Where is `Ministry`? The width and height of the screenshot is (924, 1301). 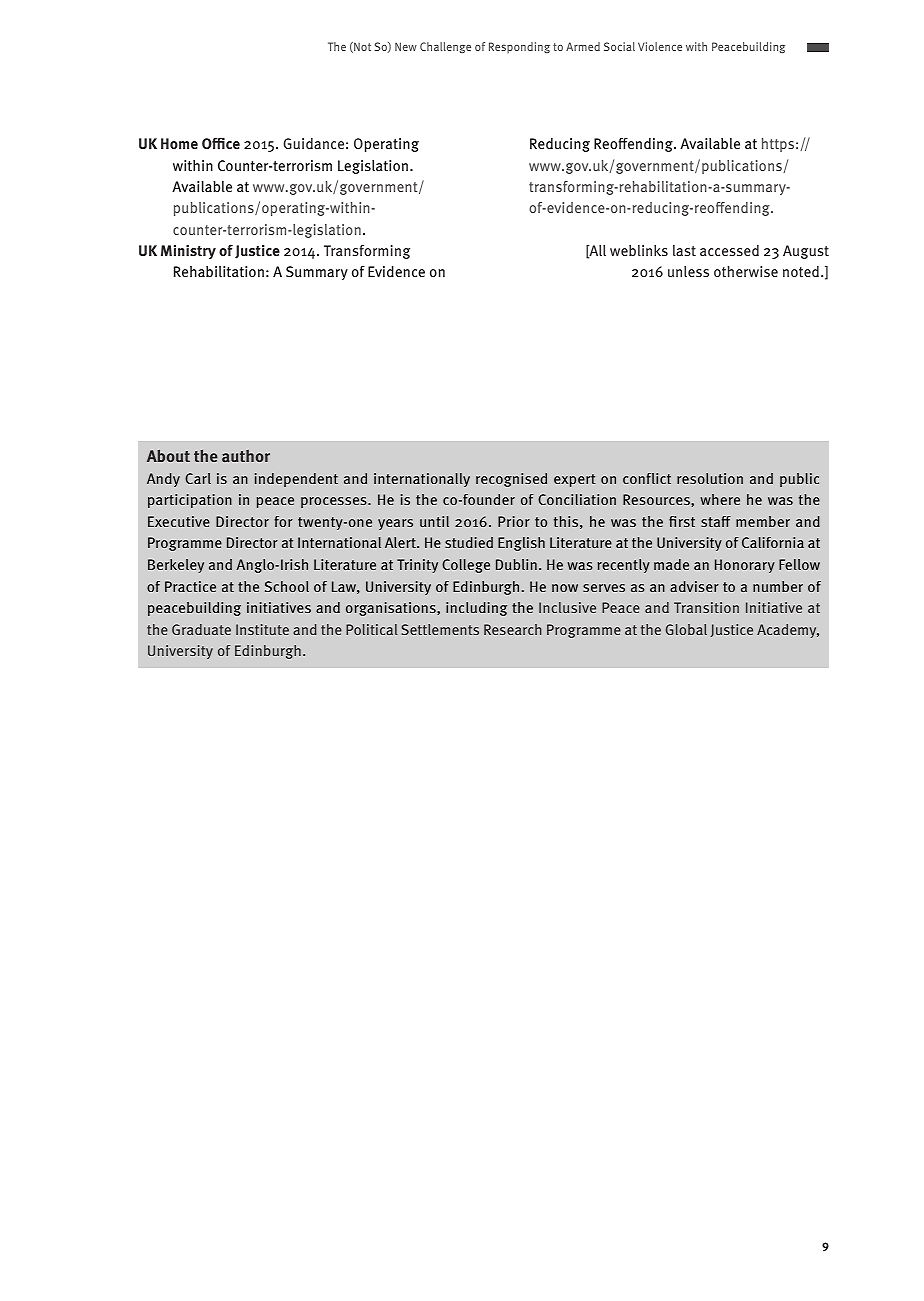
Ministry is located at coordinates (188, 252).
